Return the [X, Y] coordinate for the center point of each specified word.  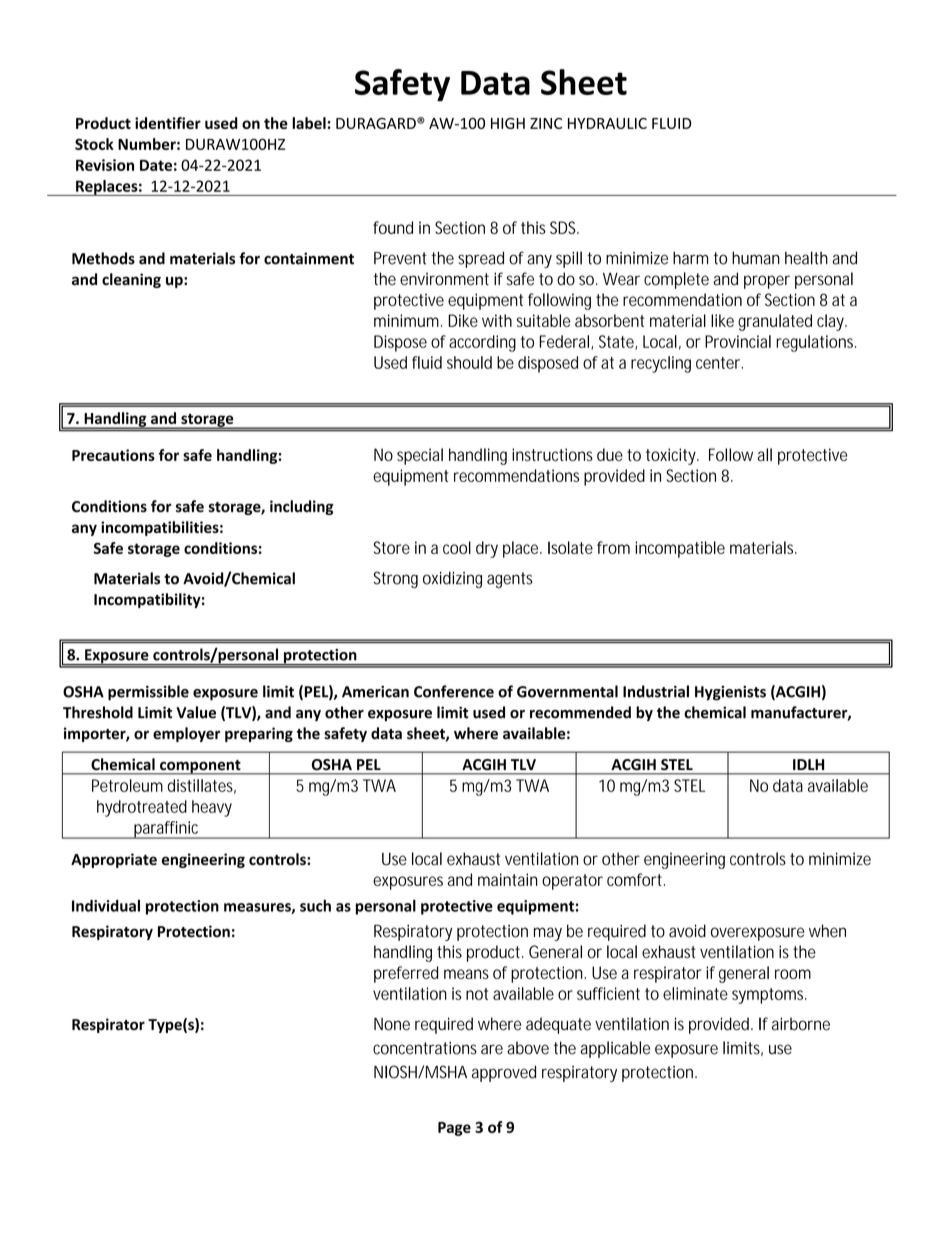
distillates [202, 786]
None [392, 1024]
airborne [801, 1024]
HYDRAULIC [607, 123]
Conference [454, 691]
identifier [168, 123]
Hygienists [730, 693]
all [765, 454]
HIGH [508, 123]
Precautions [113, 455]
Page [454, 1129]
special [420, 456]
